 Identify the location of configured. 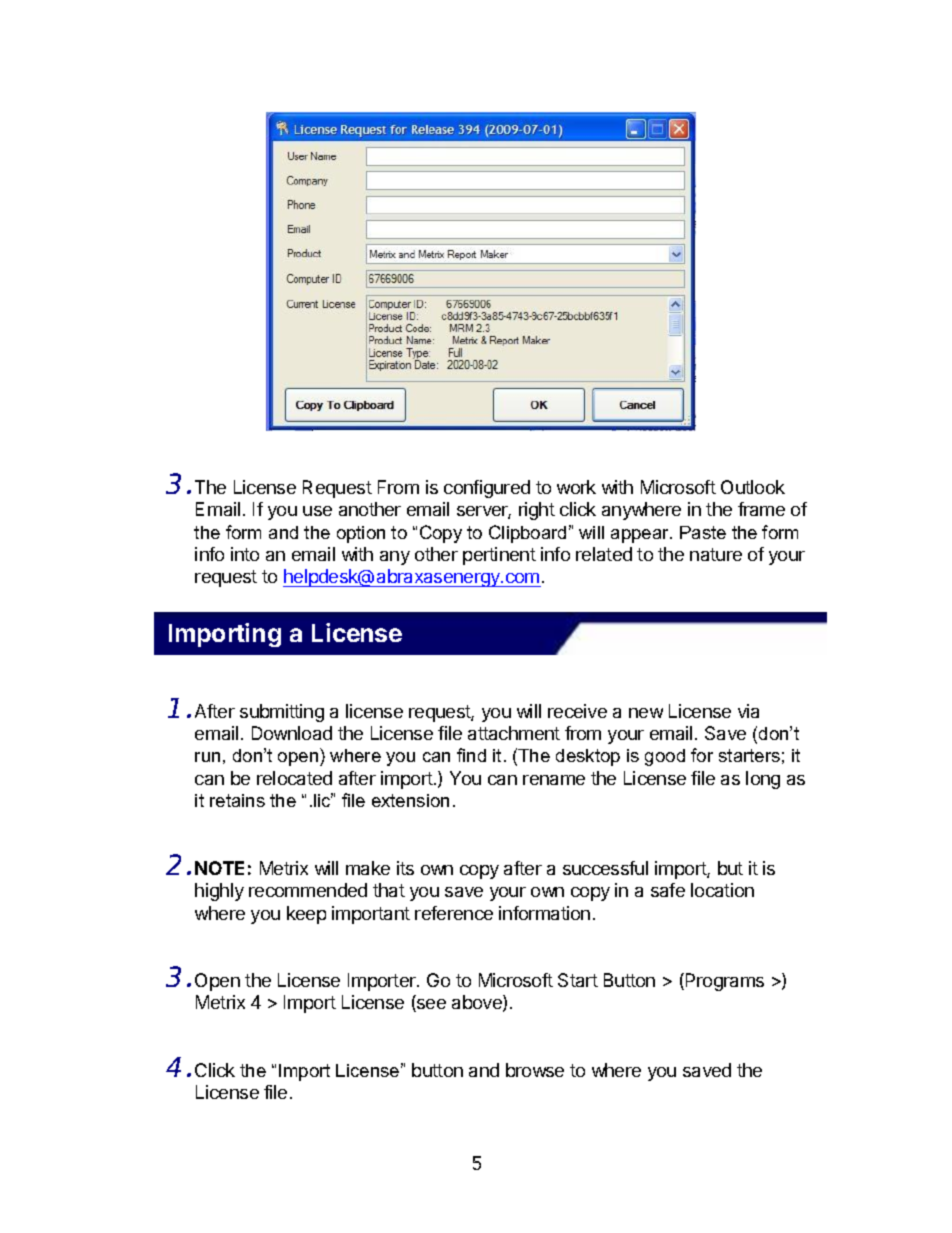
(487, 489).
